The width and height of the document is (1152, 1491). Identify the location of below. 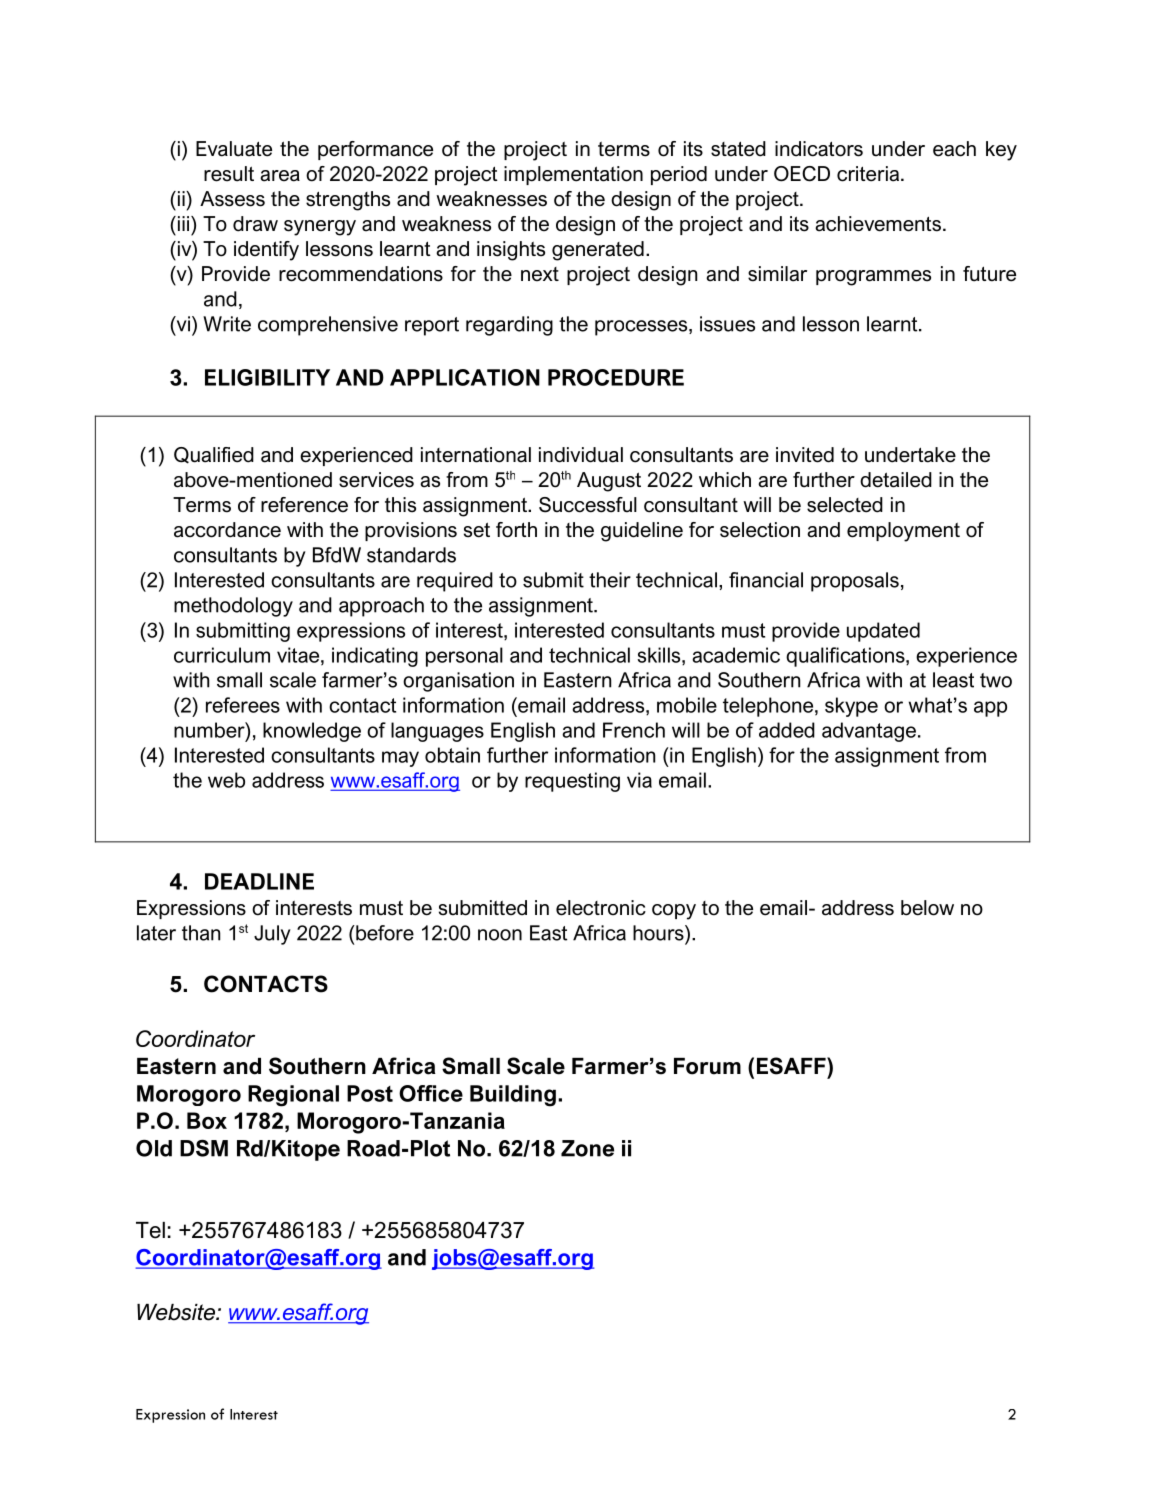
(927, 908).
